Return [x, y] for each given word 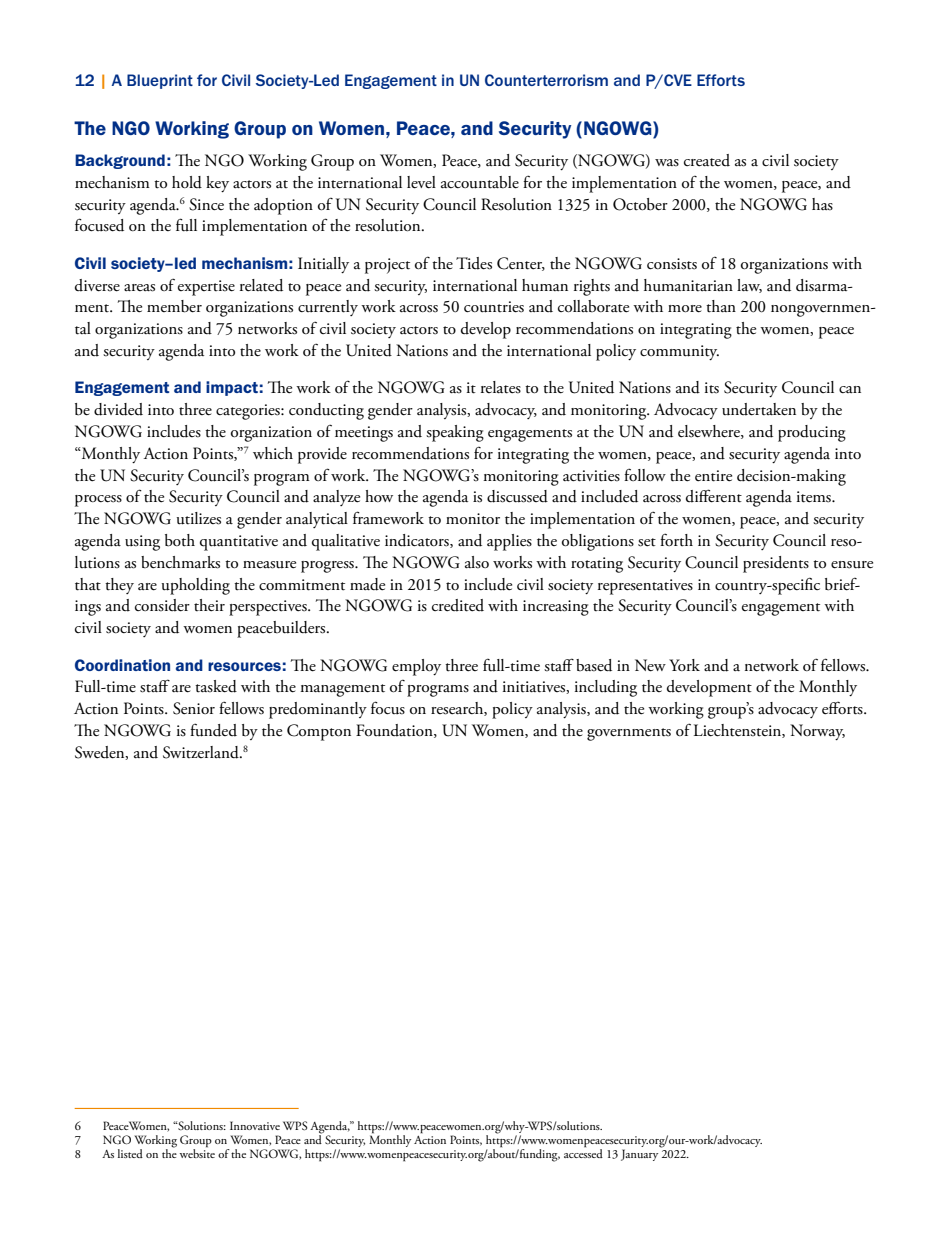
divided [118, 409]
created [707, 160]
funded [213, 730]
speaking [455, 433]
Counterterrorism [546, 80]
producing [812, 433]
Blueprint [160, 81]
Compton [319, 732]
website [197, 1152]
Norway [817, 732]
